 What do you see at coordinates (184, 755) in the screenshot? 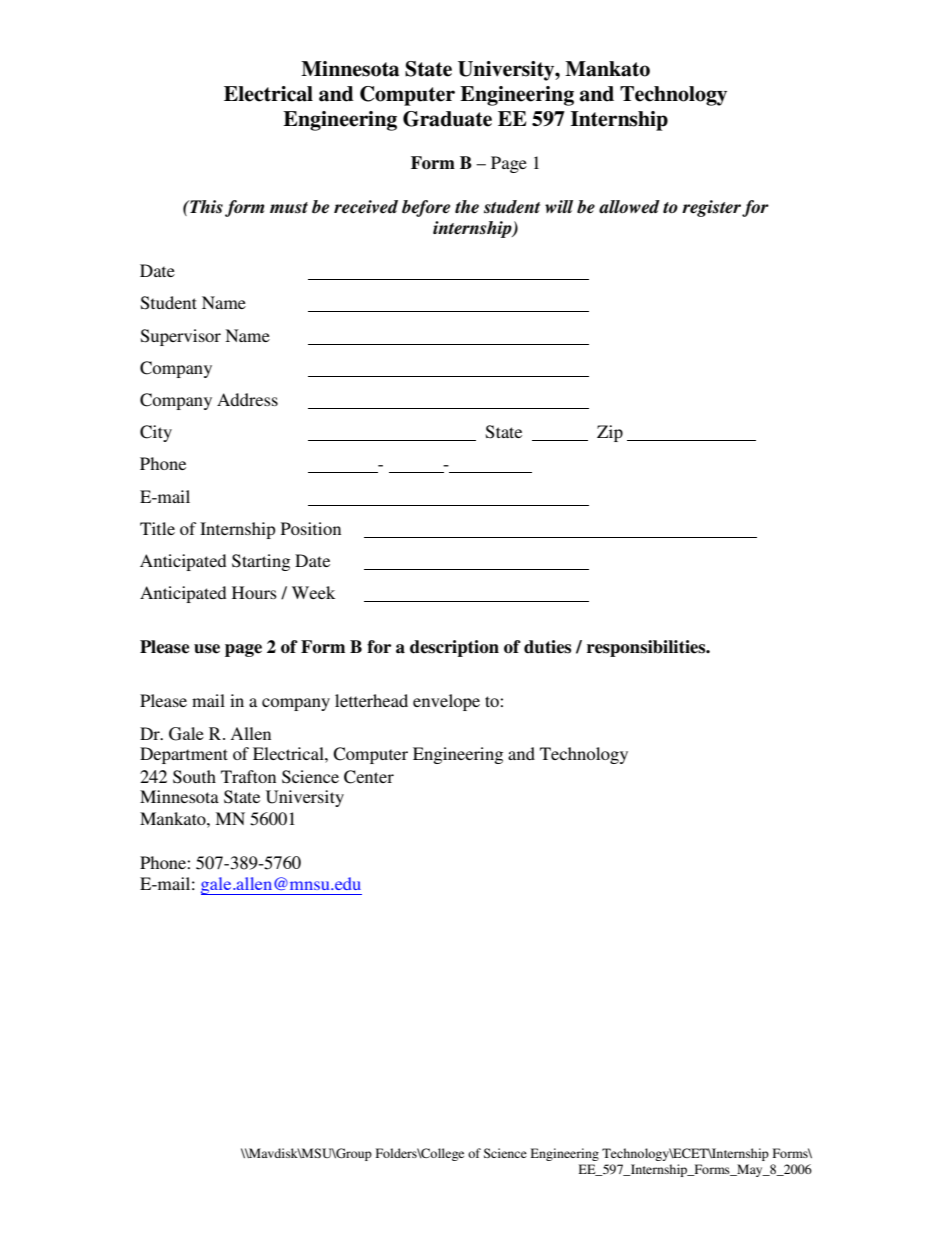
I see `Department` at bounding box center [184, 755].
